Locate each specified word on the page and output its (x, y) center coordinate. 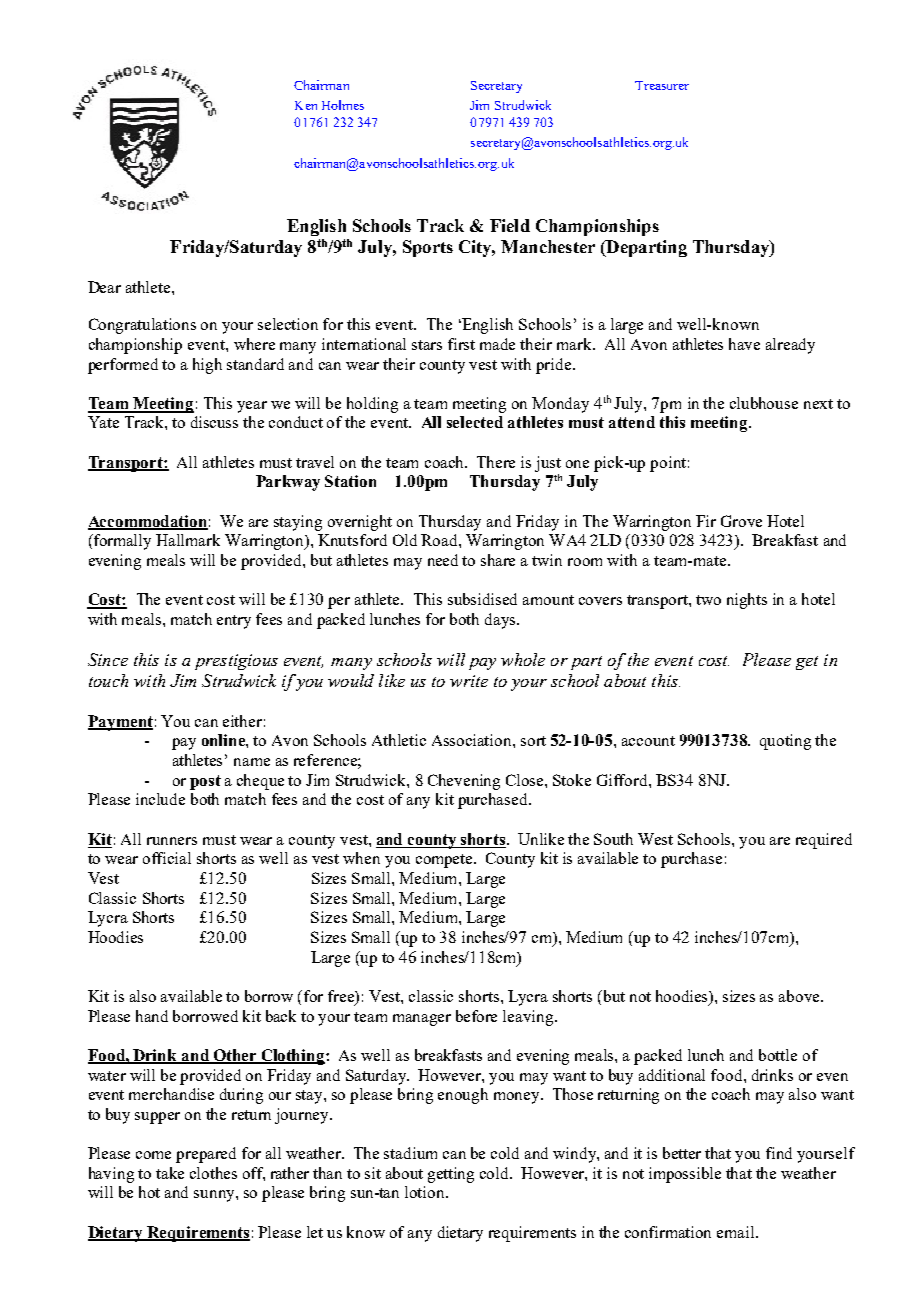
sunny (215, 1196)
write (469, 681)
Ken (306, 105)
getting (451, 1175)
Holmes (343, 105)
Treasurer (662, 85)
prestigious (236, 662)
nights (747, 601)
